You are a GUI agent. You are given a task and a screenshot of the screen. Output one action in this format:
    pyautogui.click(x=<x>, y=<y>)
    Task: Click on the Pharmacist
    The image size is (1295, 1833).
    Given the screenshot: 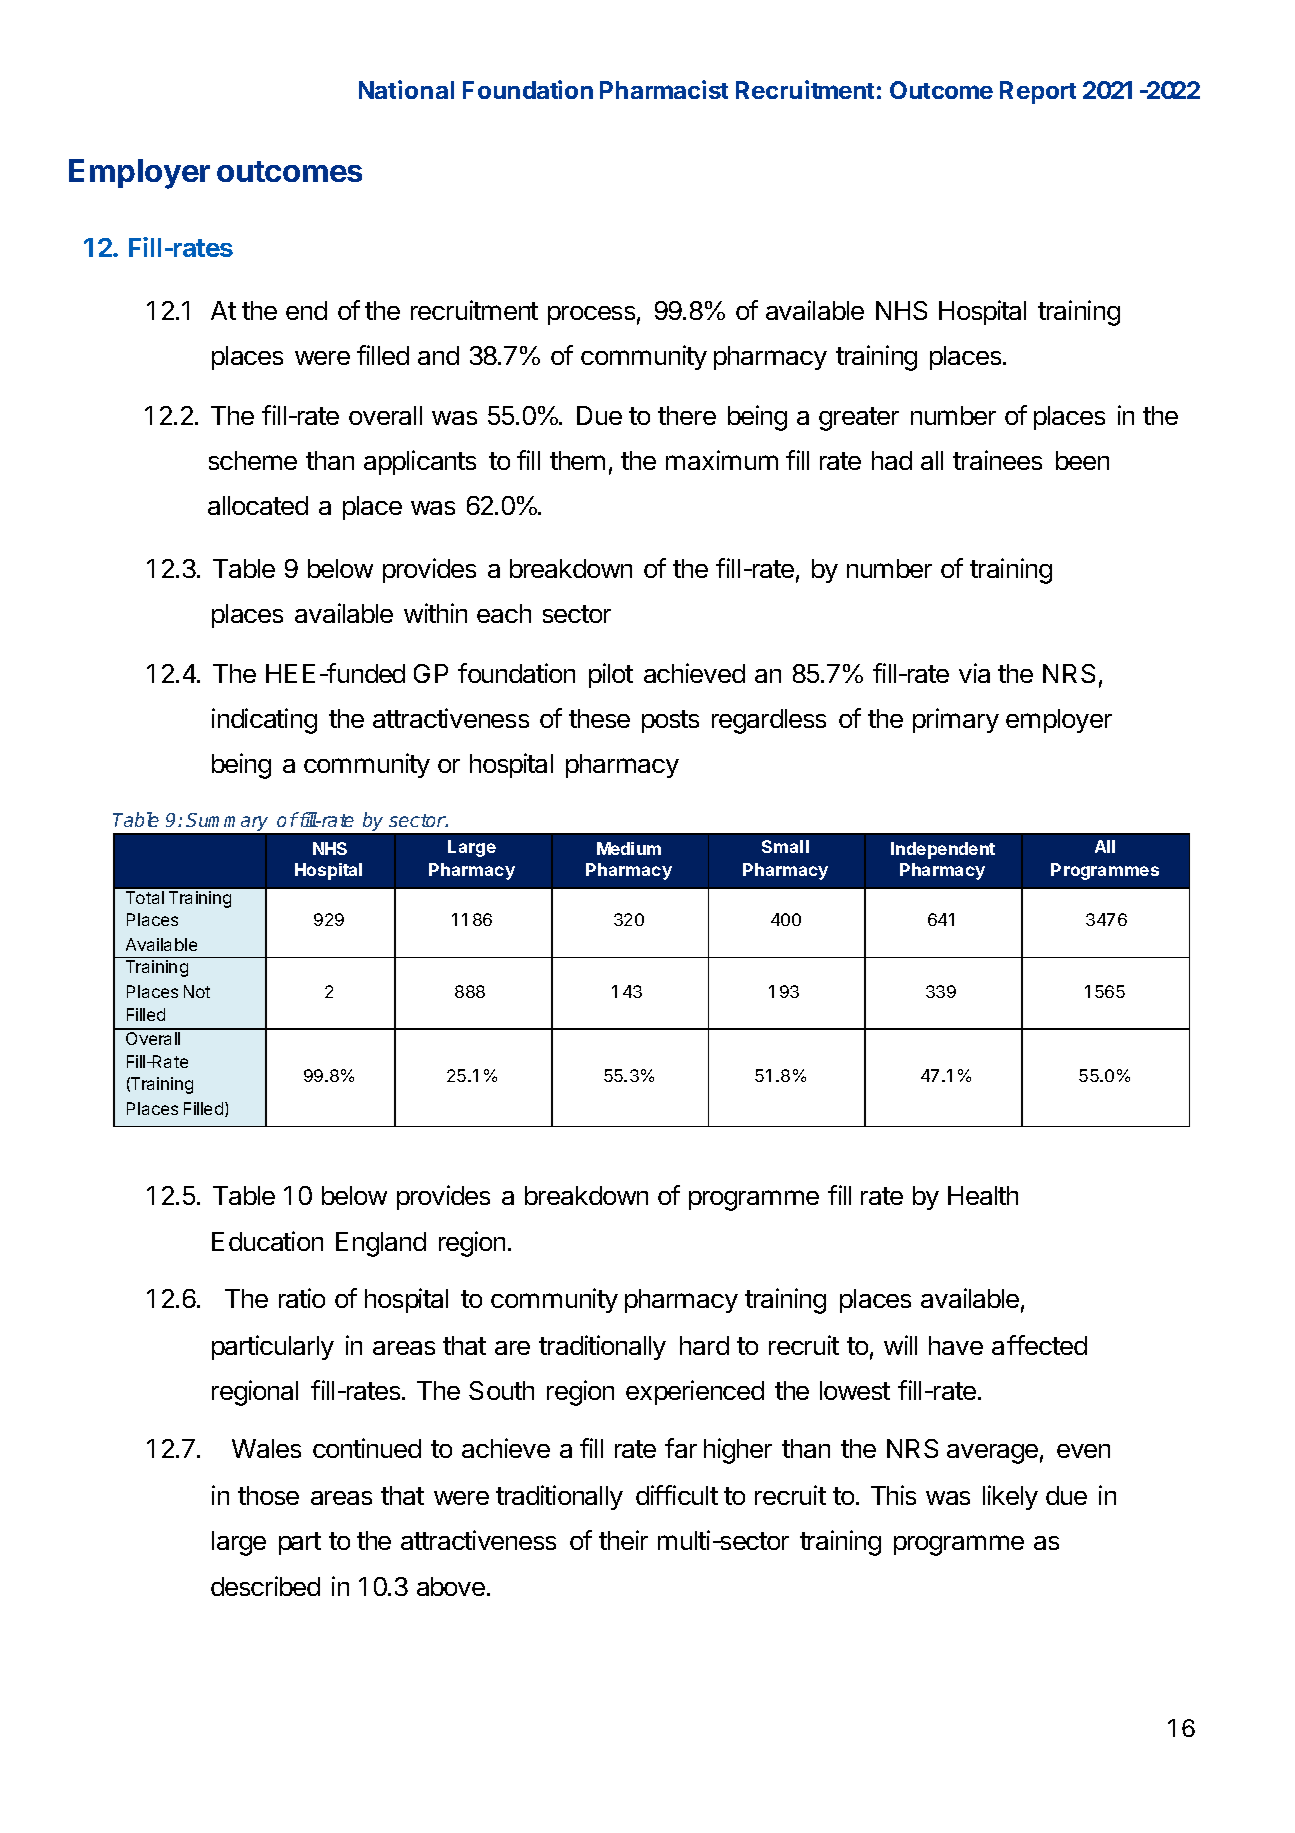 What is the action you would take?
    pyautogui.click(x=664, y=89)
